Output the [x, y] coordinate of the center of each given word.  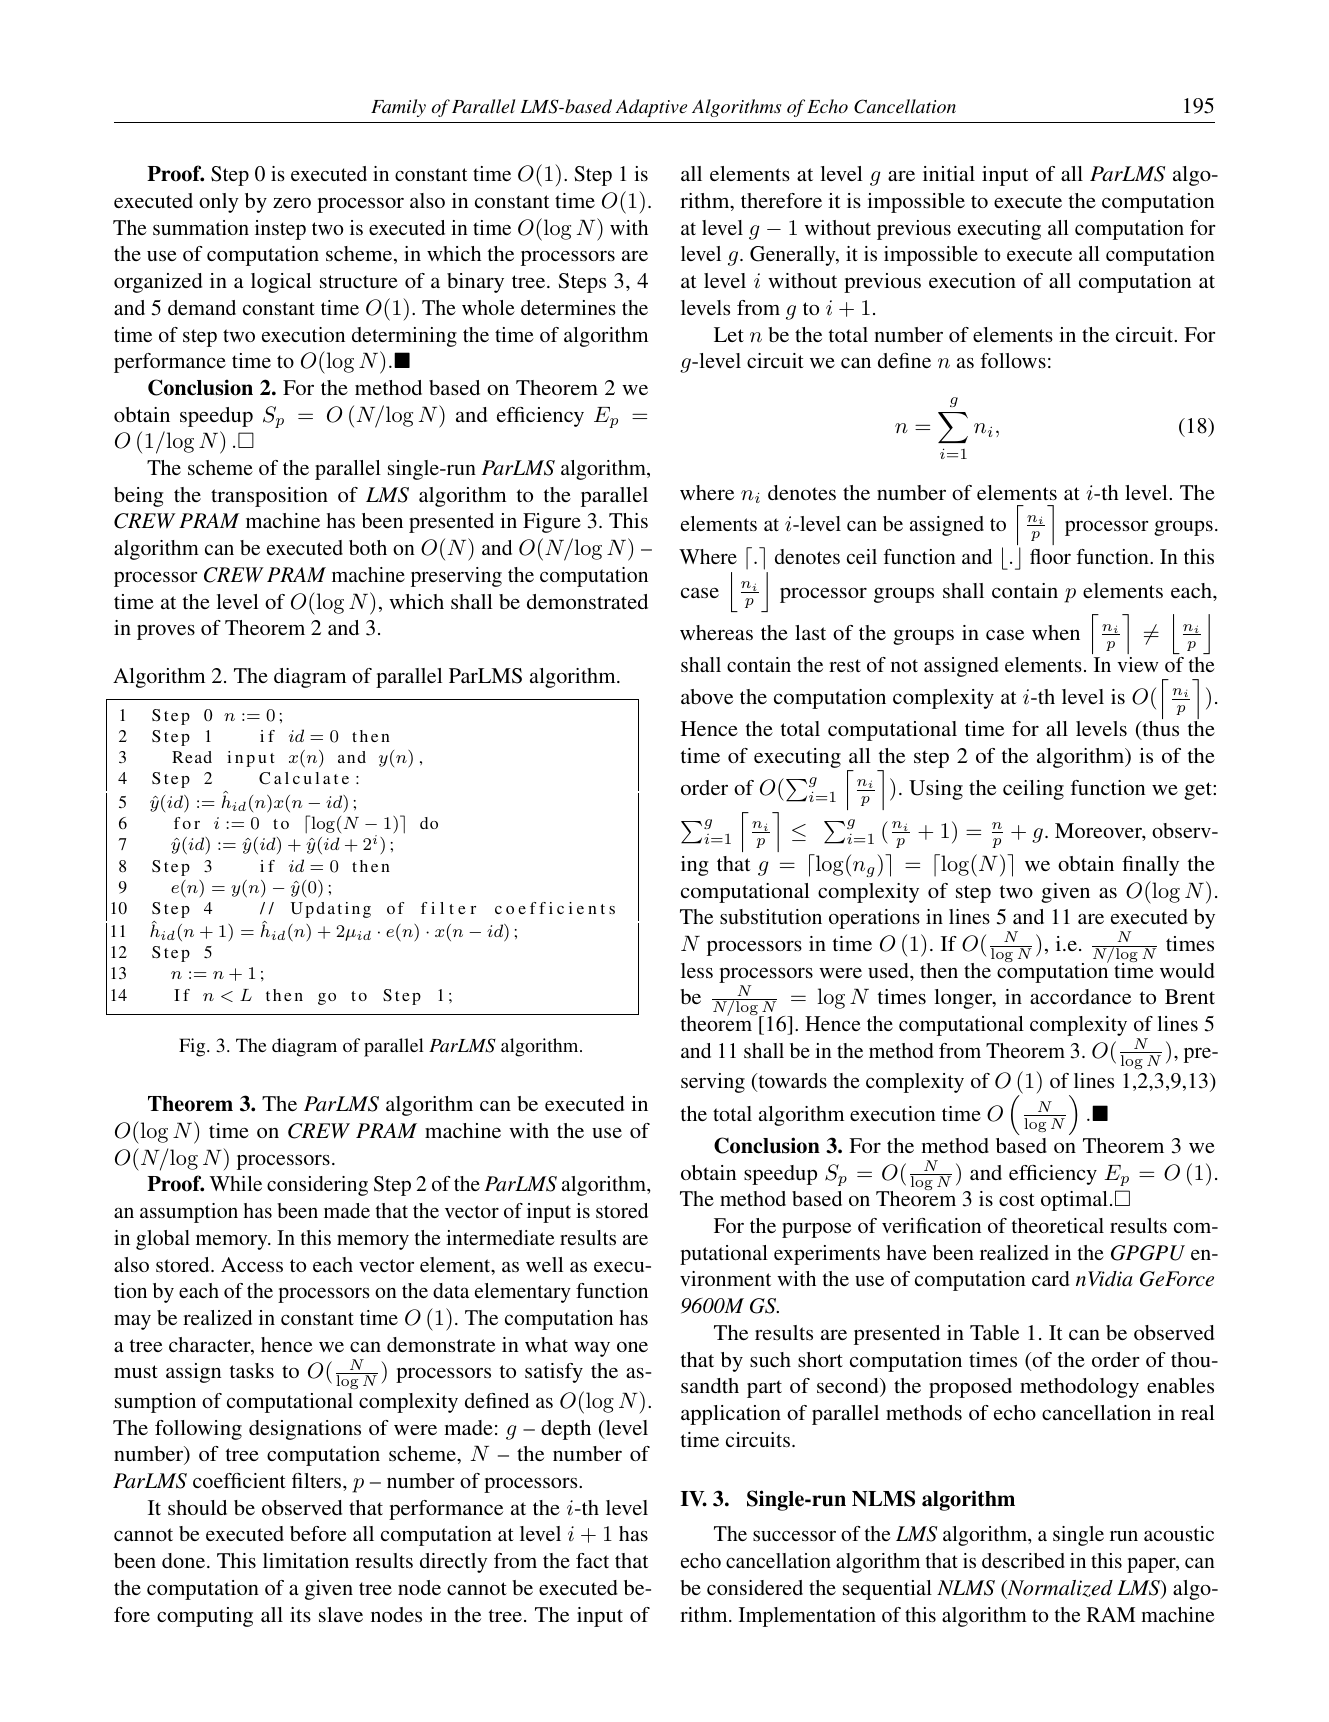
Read [192, 757]
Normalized [1059, 1589]
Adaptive [651, 108]
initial [949, 173]
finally [1150, 866]
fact [592, 1560]
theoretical [1058, 1225]
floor [1050, 556]
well [544, 1264]
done [185, 1560]
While [236, 1183]
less [697, 970]
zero [292, 203]
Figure [552, 523]
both [368, 547]
